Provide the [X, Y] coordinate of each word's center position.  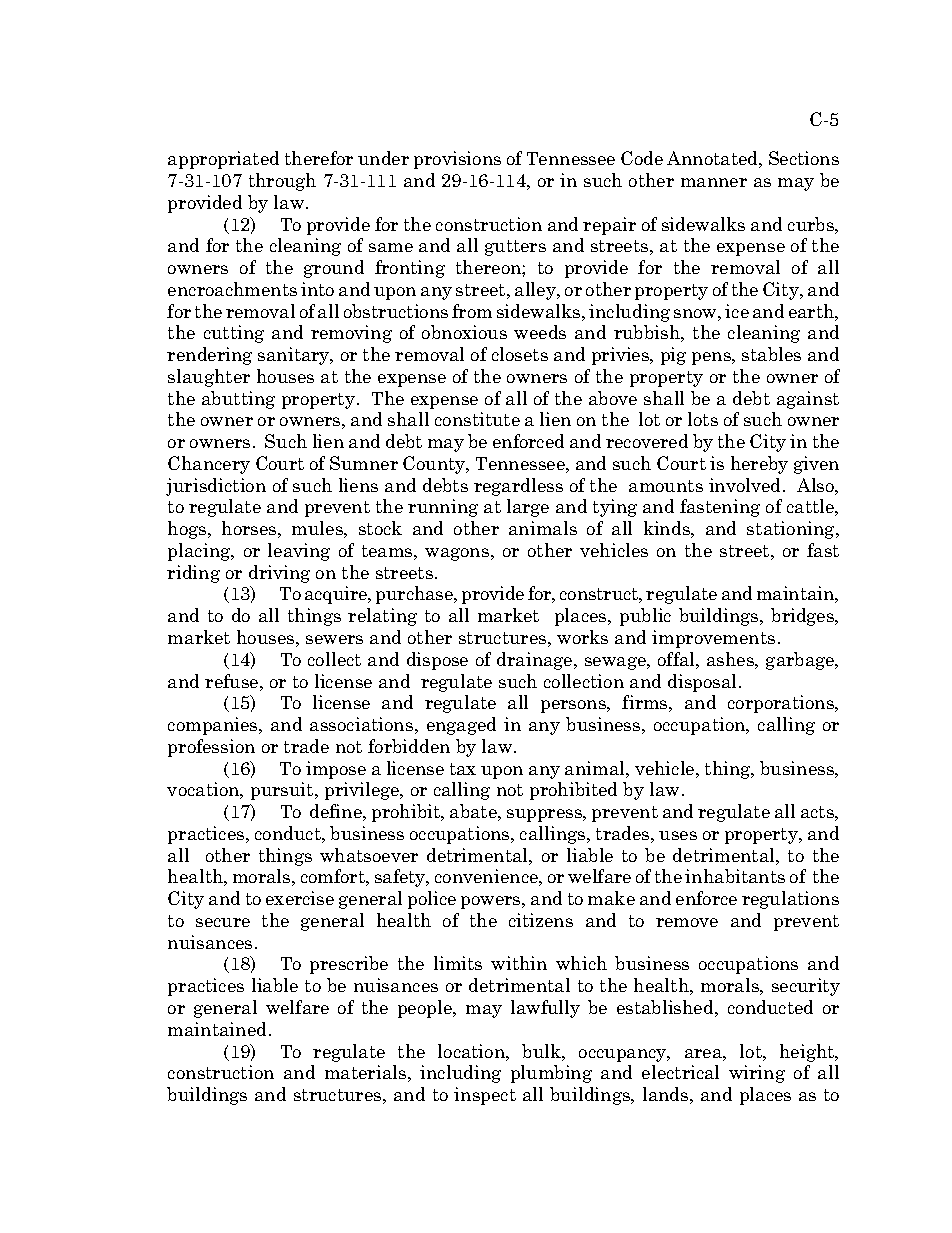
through [282, 182]
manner [714, 182]
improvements [713, 639]
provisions [457, 160]
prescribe [349, 965]
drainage [536, 661]
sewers [334, 639]
